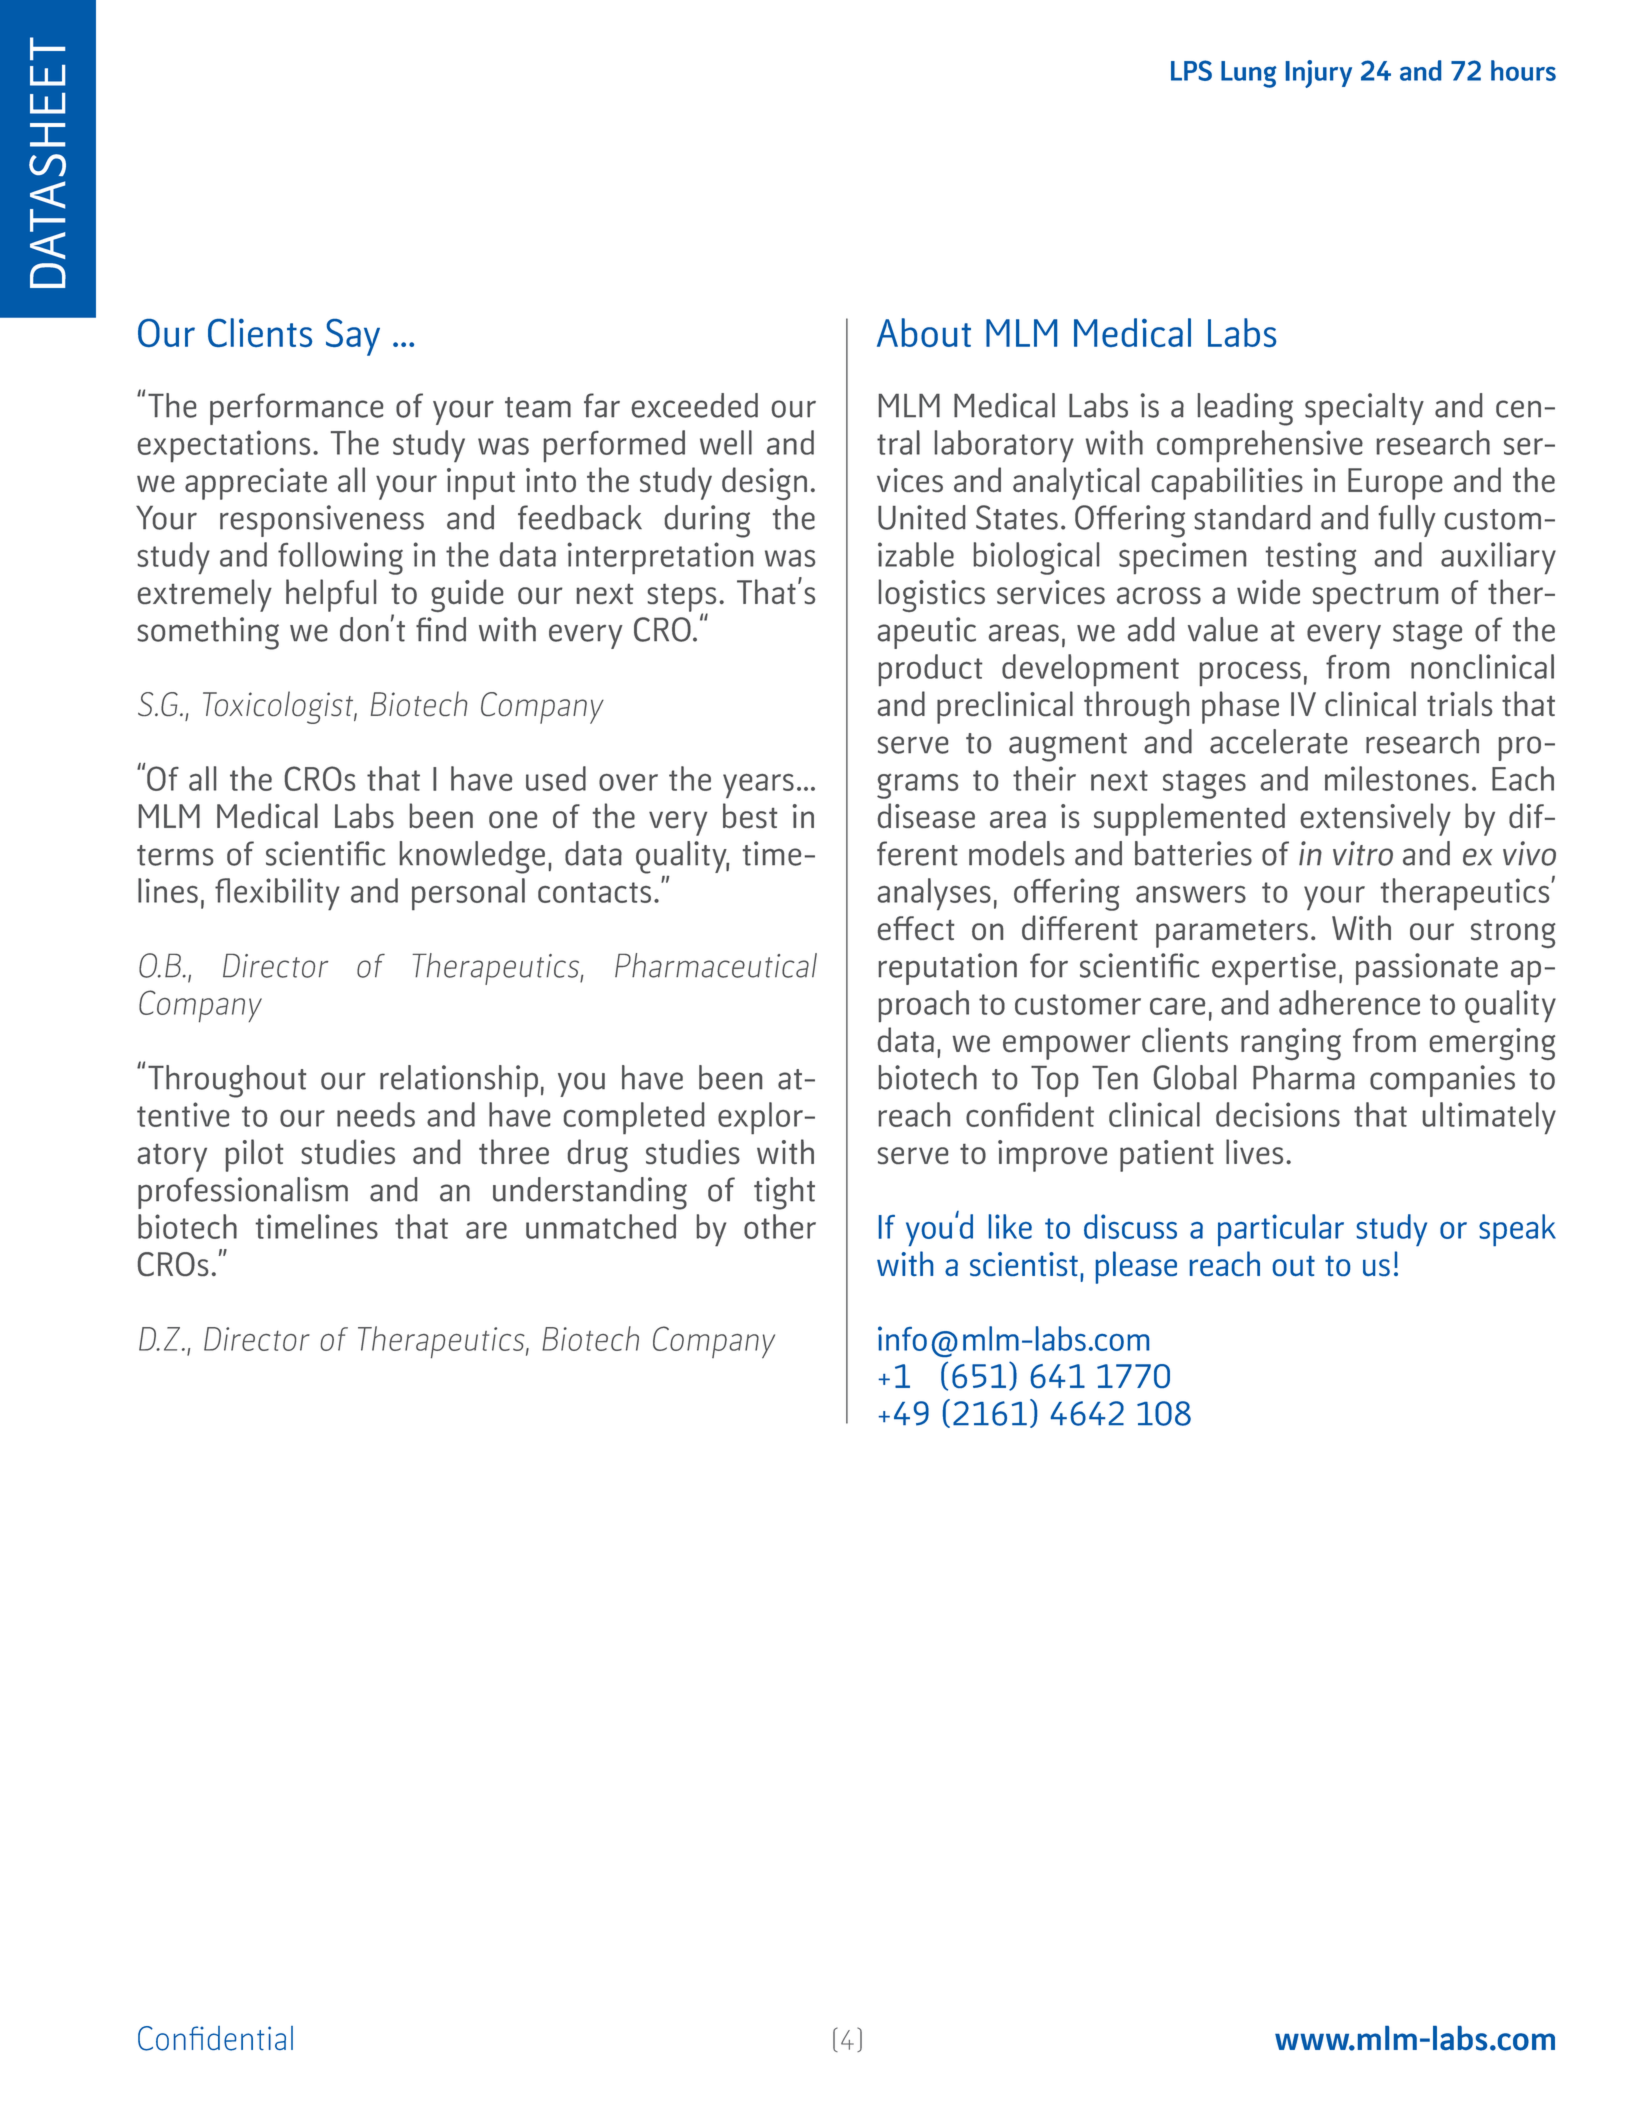 The image size is (1632, 2112). I want to click on appreciate, so click(256, 484).
